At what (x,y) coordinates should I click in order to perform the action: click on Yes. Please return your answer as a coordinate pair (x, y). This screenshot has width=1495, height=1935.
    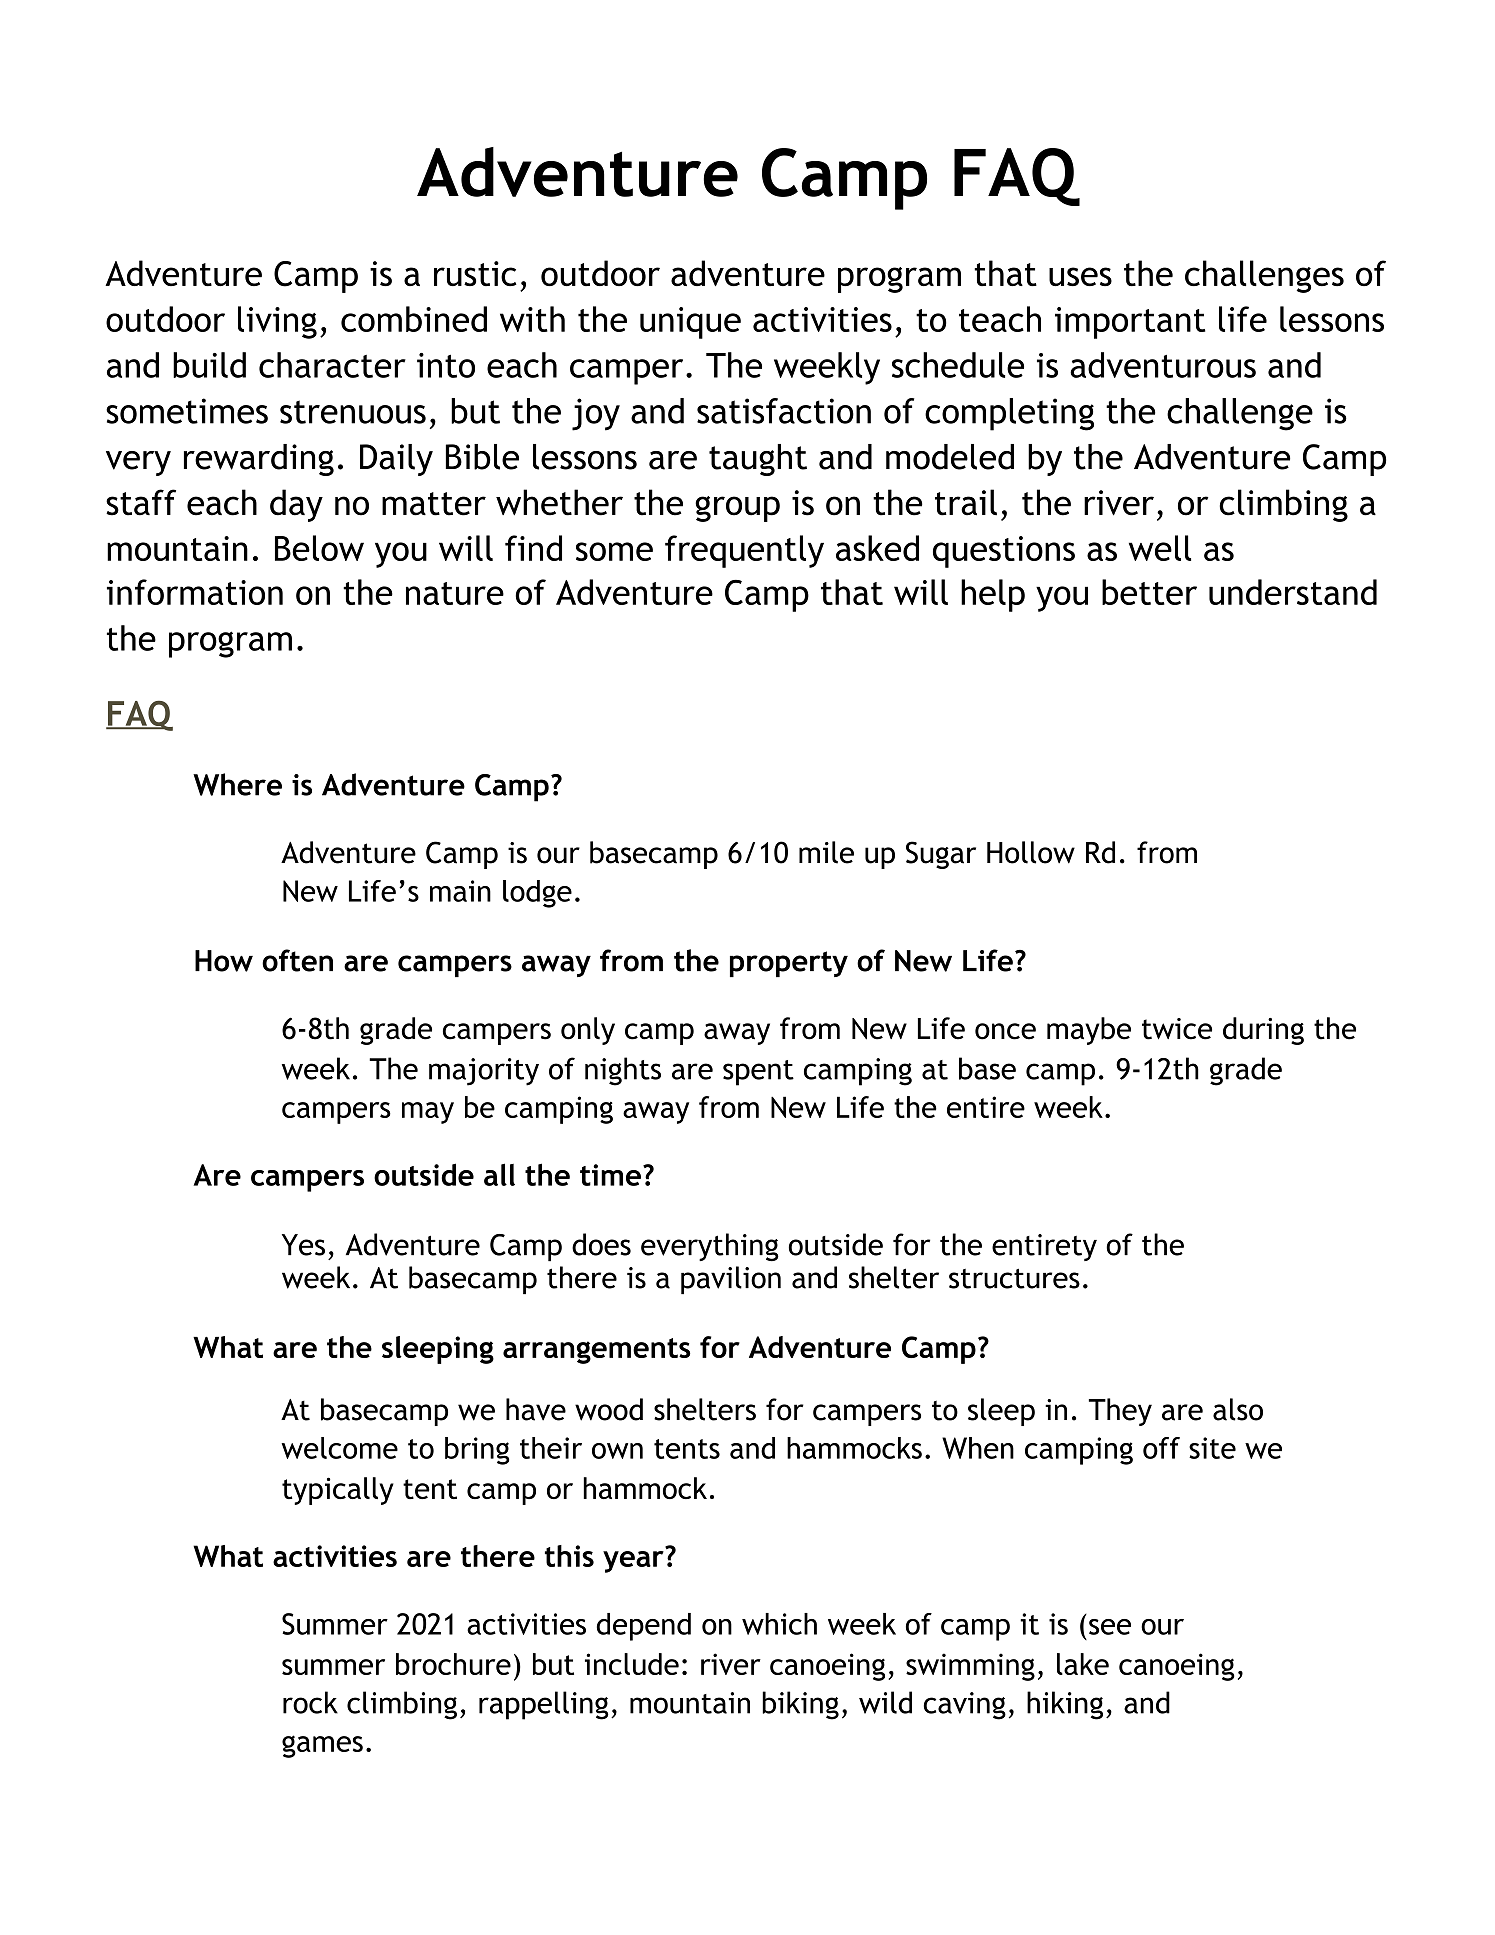
    Looking at the image, I should click on (303, 1245).
